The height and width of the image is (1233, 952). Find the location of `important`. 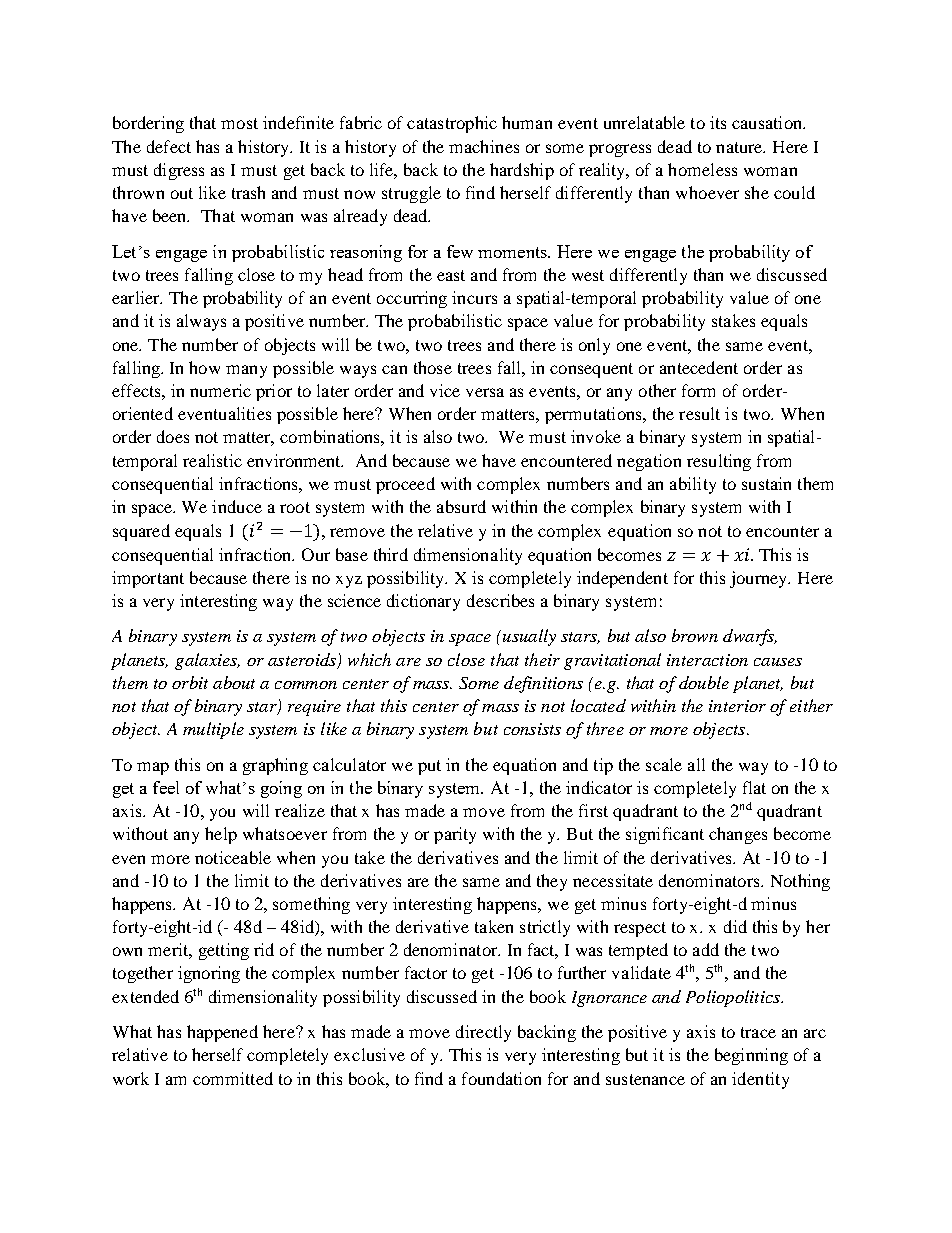

important is located at coordinates (148, 579).
